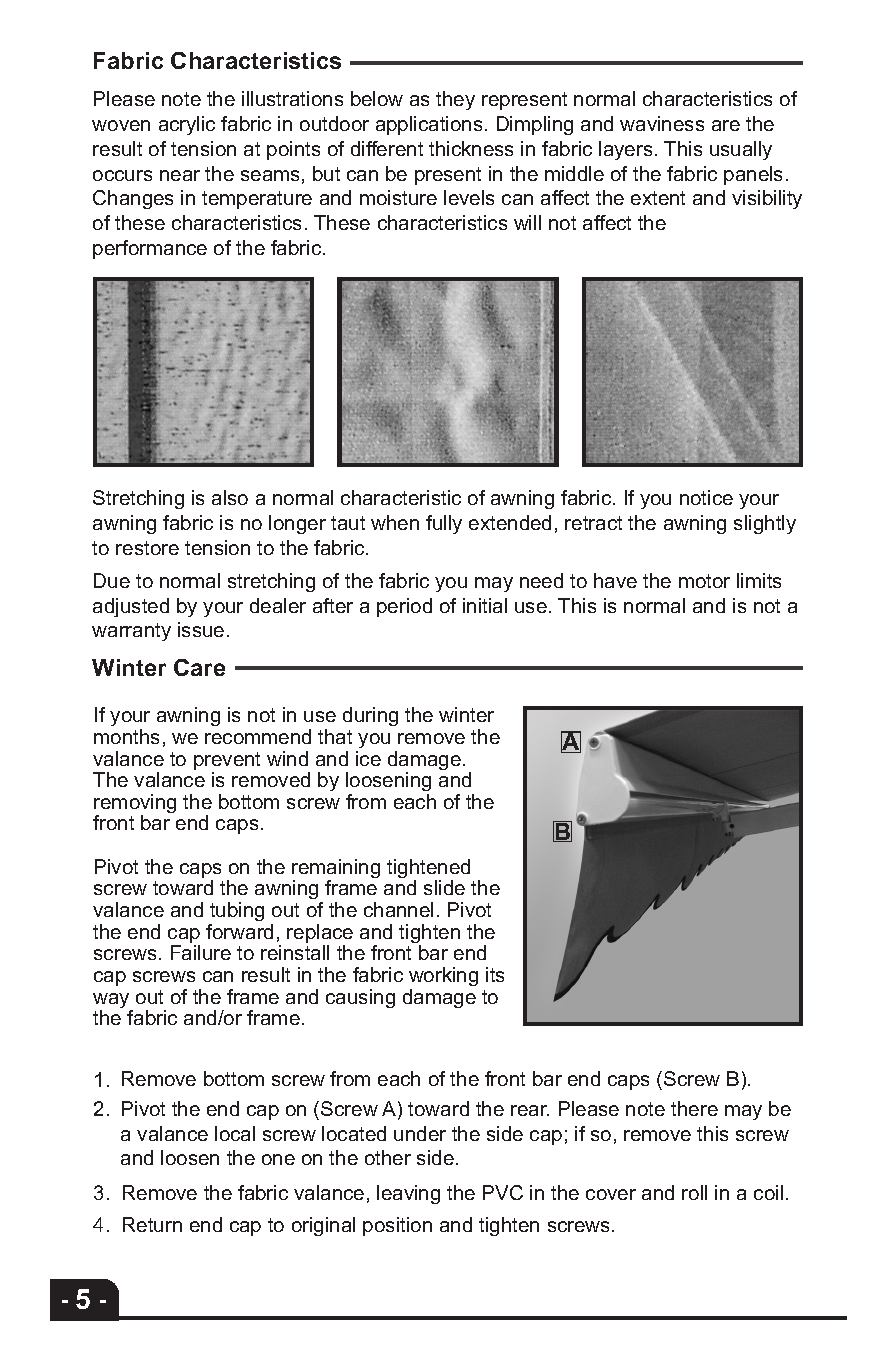 The width and height of the screenshot is (896, 1364). I want to click on Care, so click(199, 667).
